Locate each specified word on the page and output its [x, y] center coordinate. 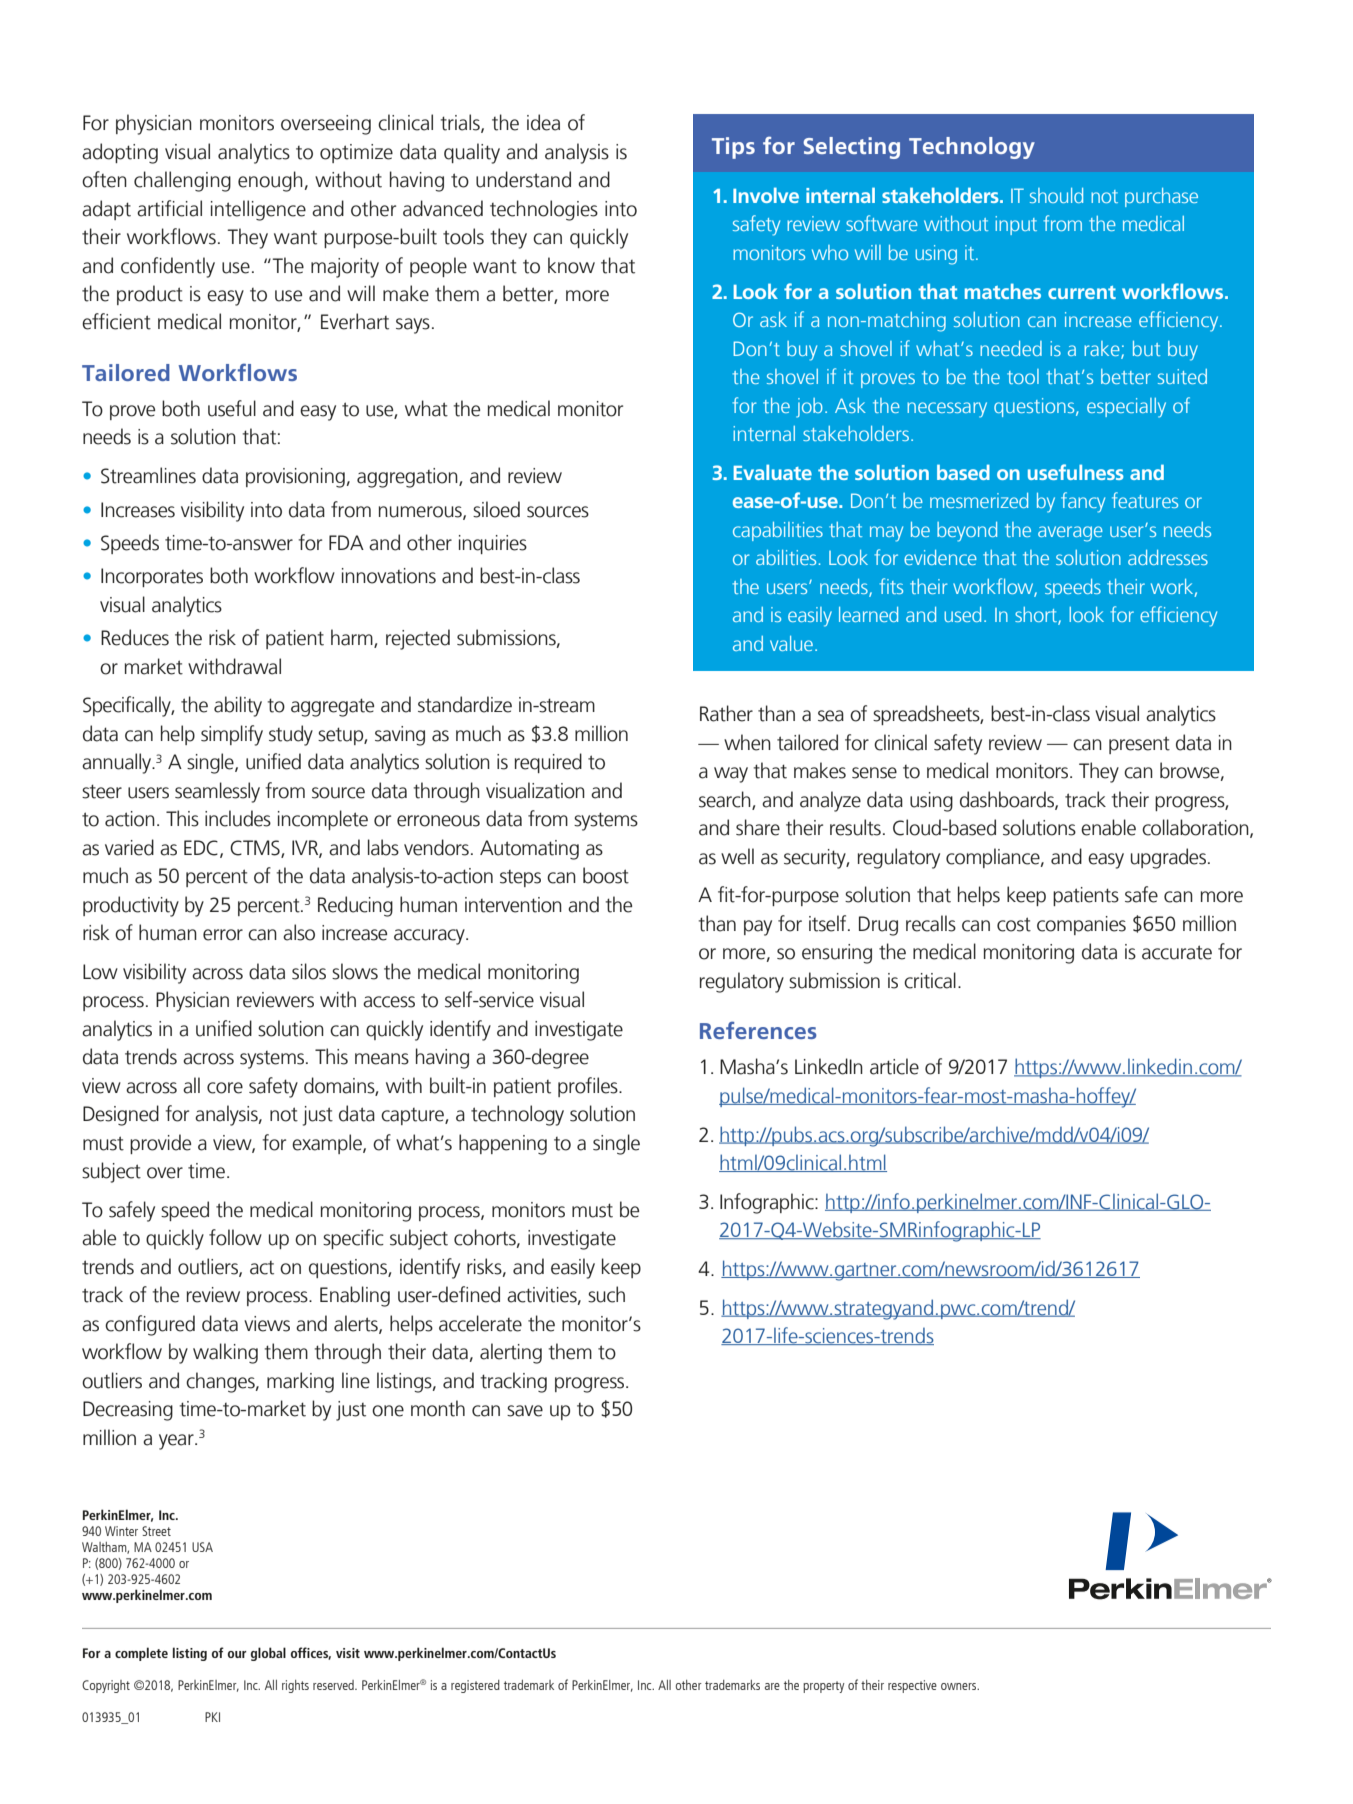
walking [225, 1353]
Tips [733, 148]
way [731, 775]
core [225, 1088]
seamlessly [217, 792]
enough [270, 181]
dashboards [1008, 800]
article [894, 1066]
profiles [589, 1087]
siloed [496, 509]
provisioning [295, 478]
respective [912, 1686]
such [606, 1294]
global [268, 1654]
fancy [1083, 502]
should [1056, 195]
